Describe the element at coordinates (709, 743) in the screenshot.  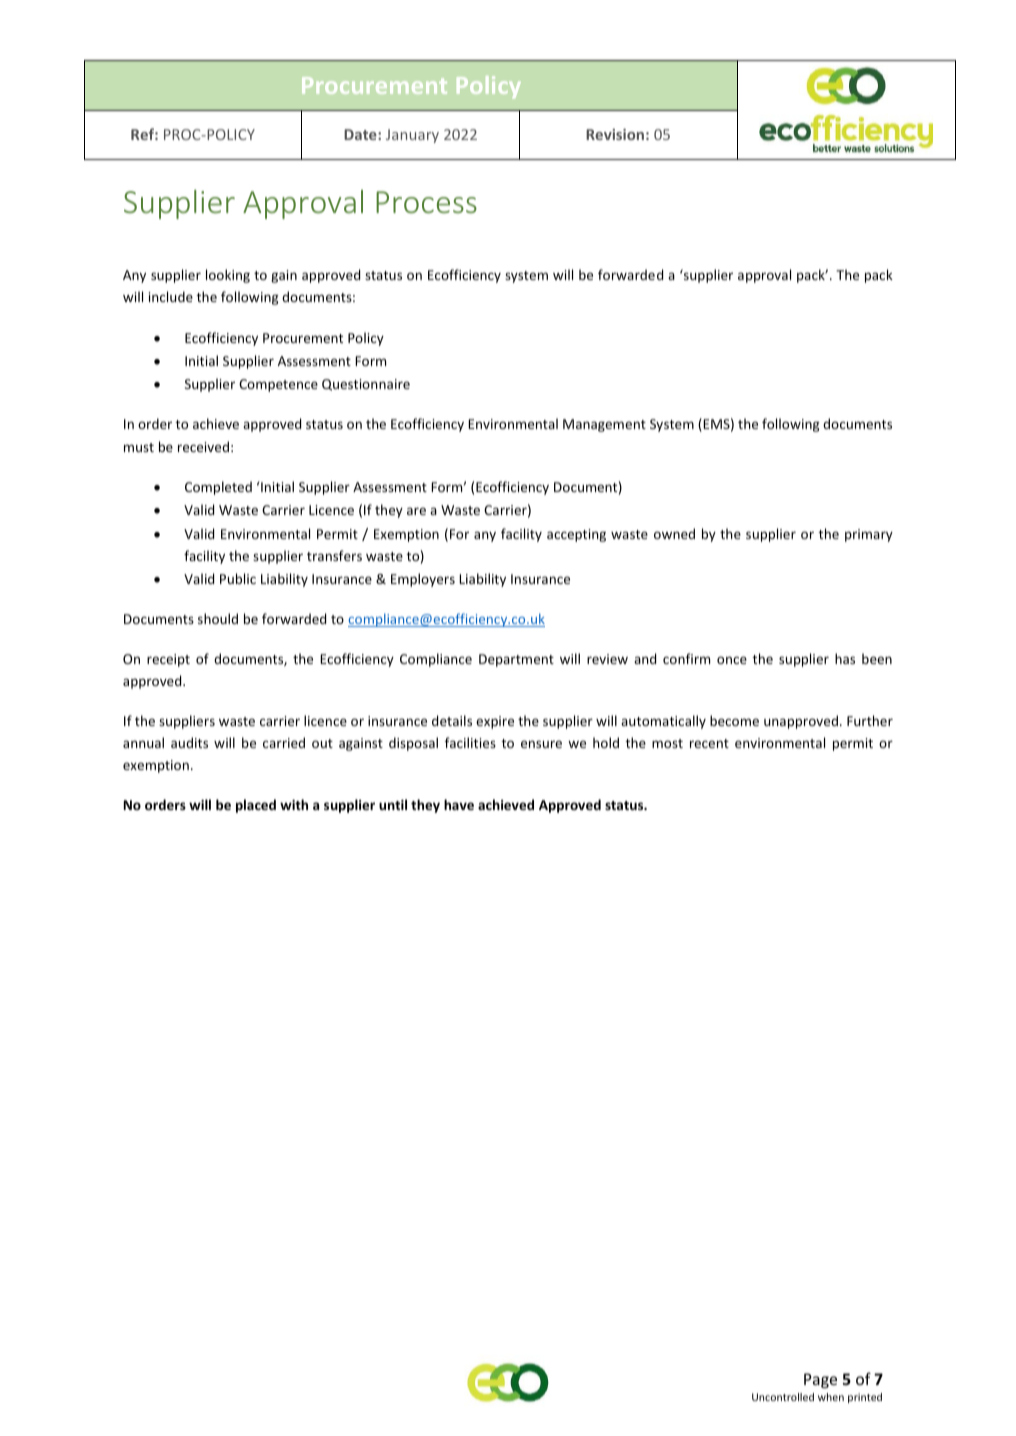
I see `recent` at that location.
